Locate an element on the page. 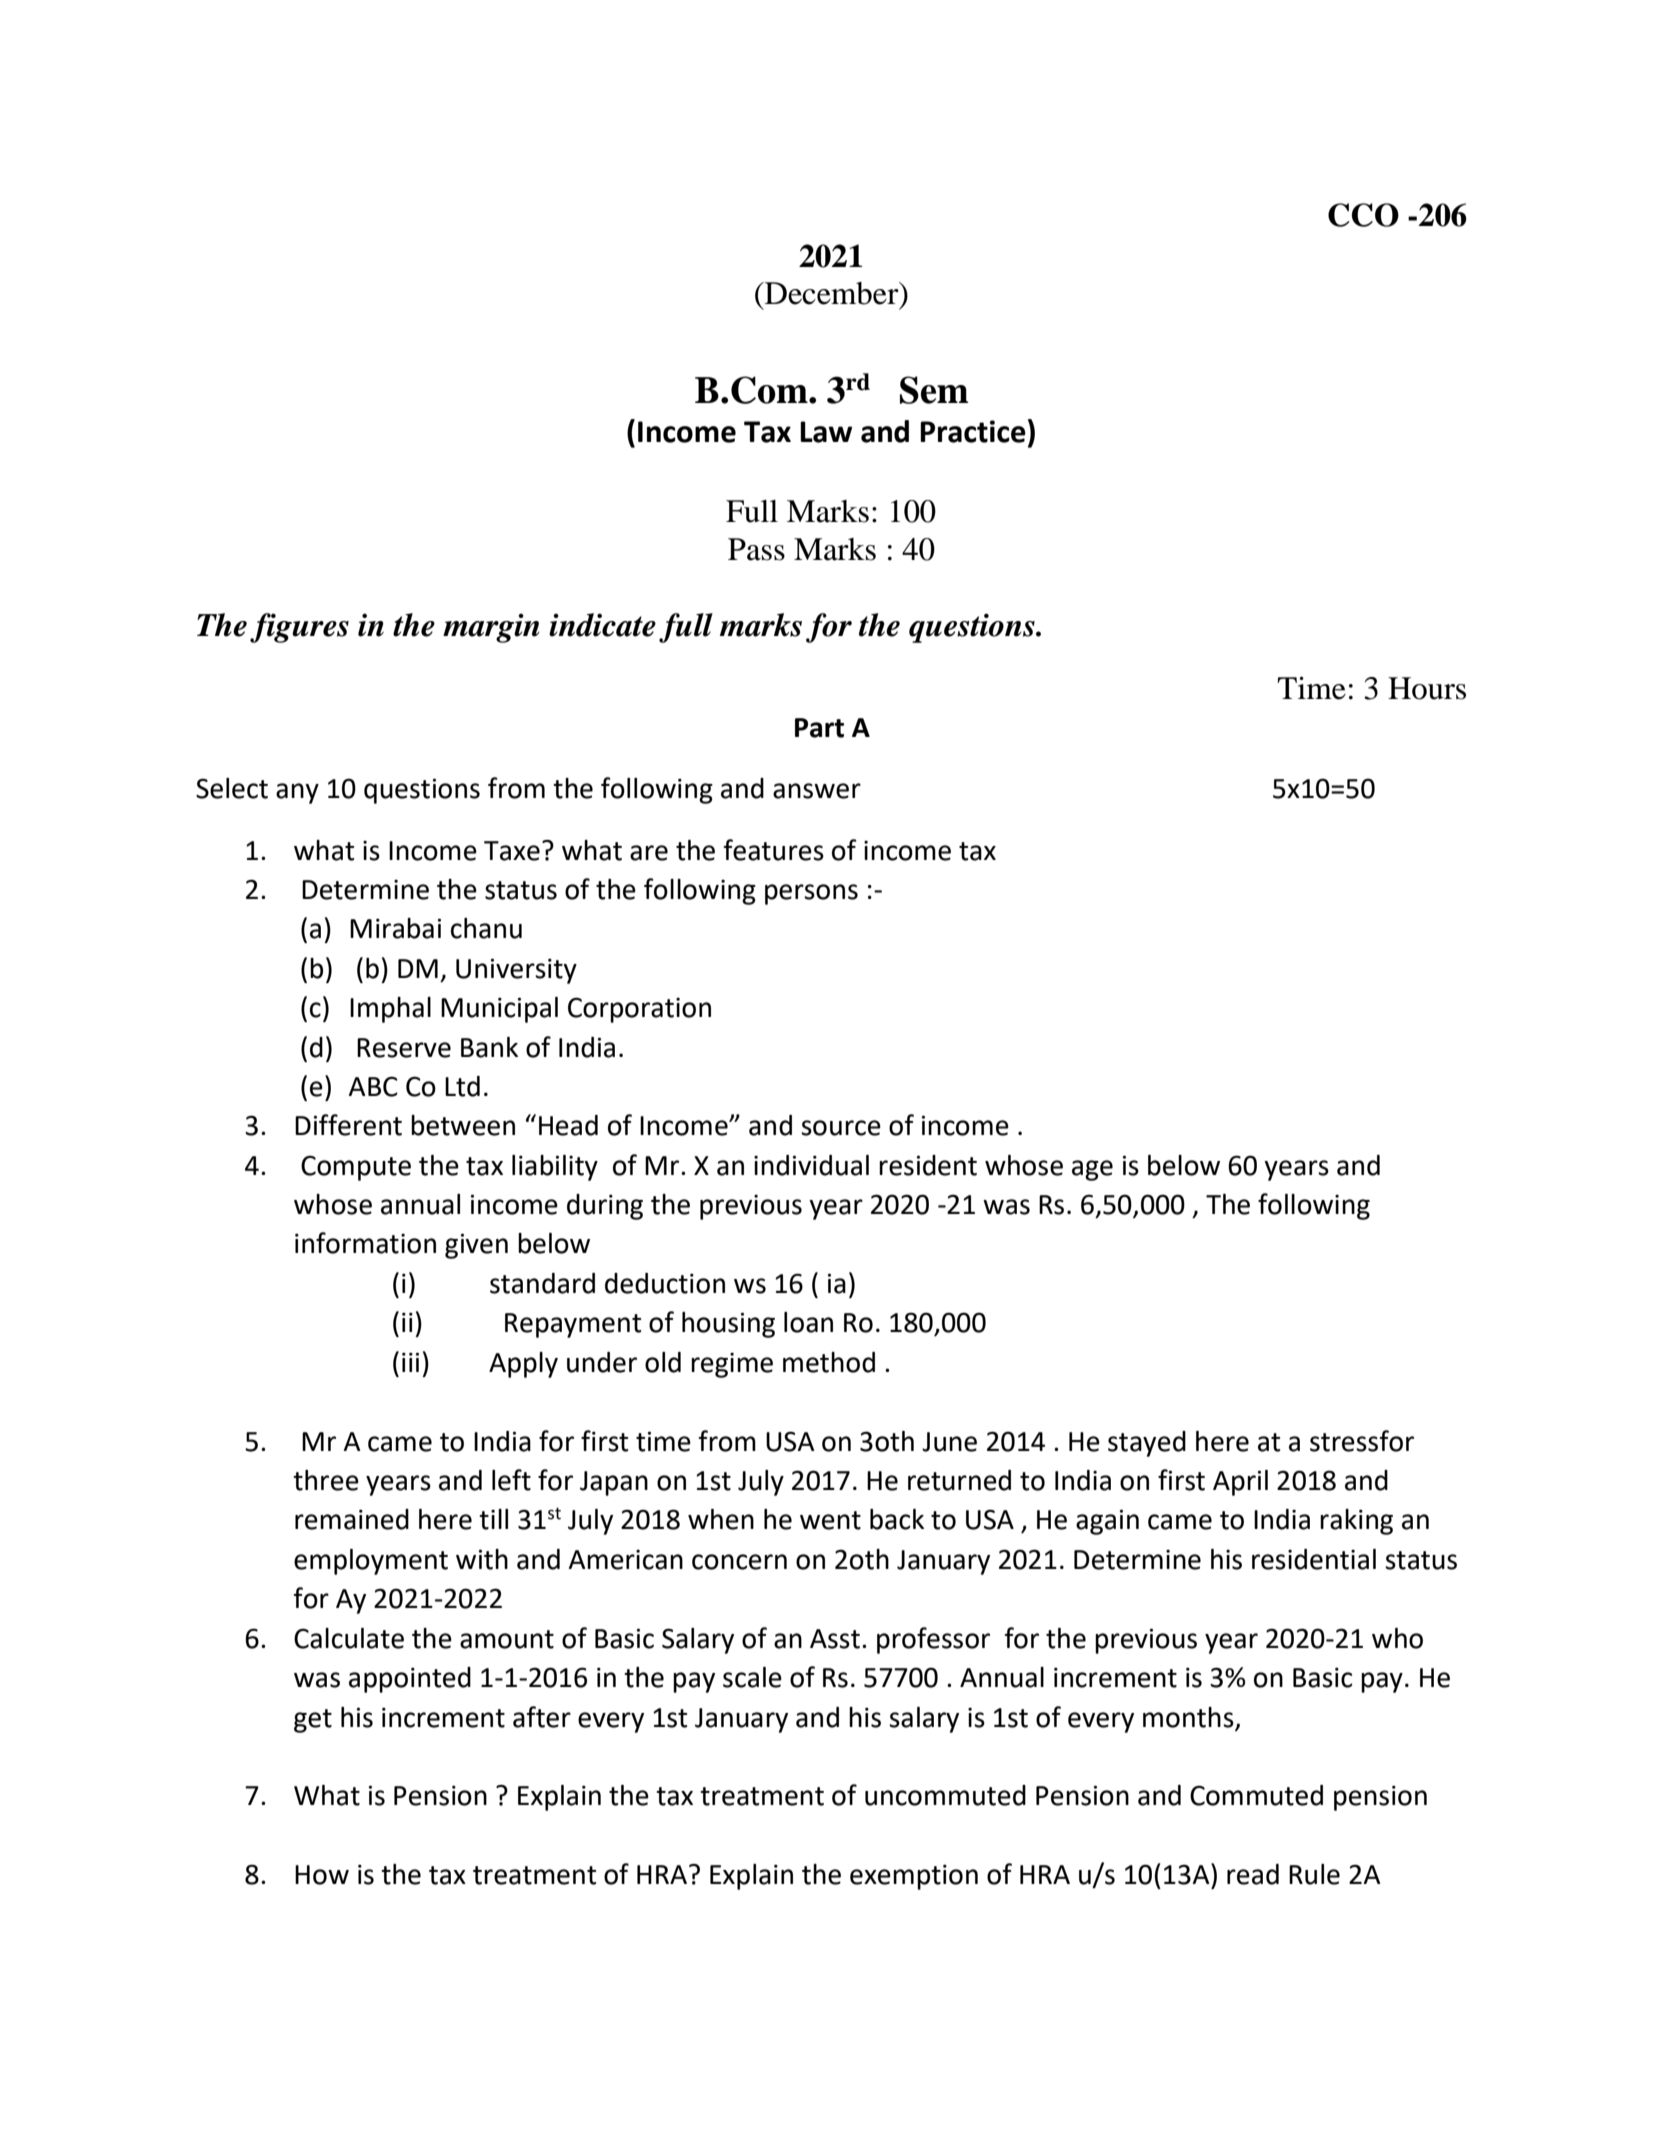 The height and width of the image is (2153, 1663). How is located at coordinates (322, 1875).
